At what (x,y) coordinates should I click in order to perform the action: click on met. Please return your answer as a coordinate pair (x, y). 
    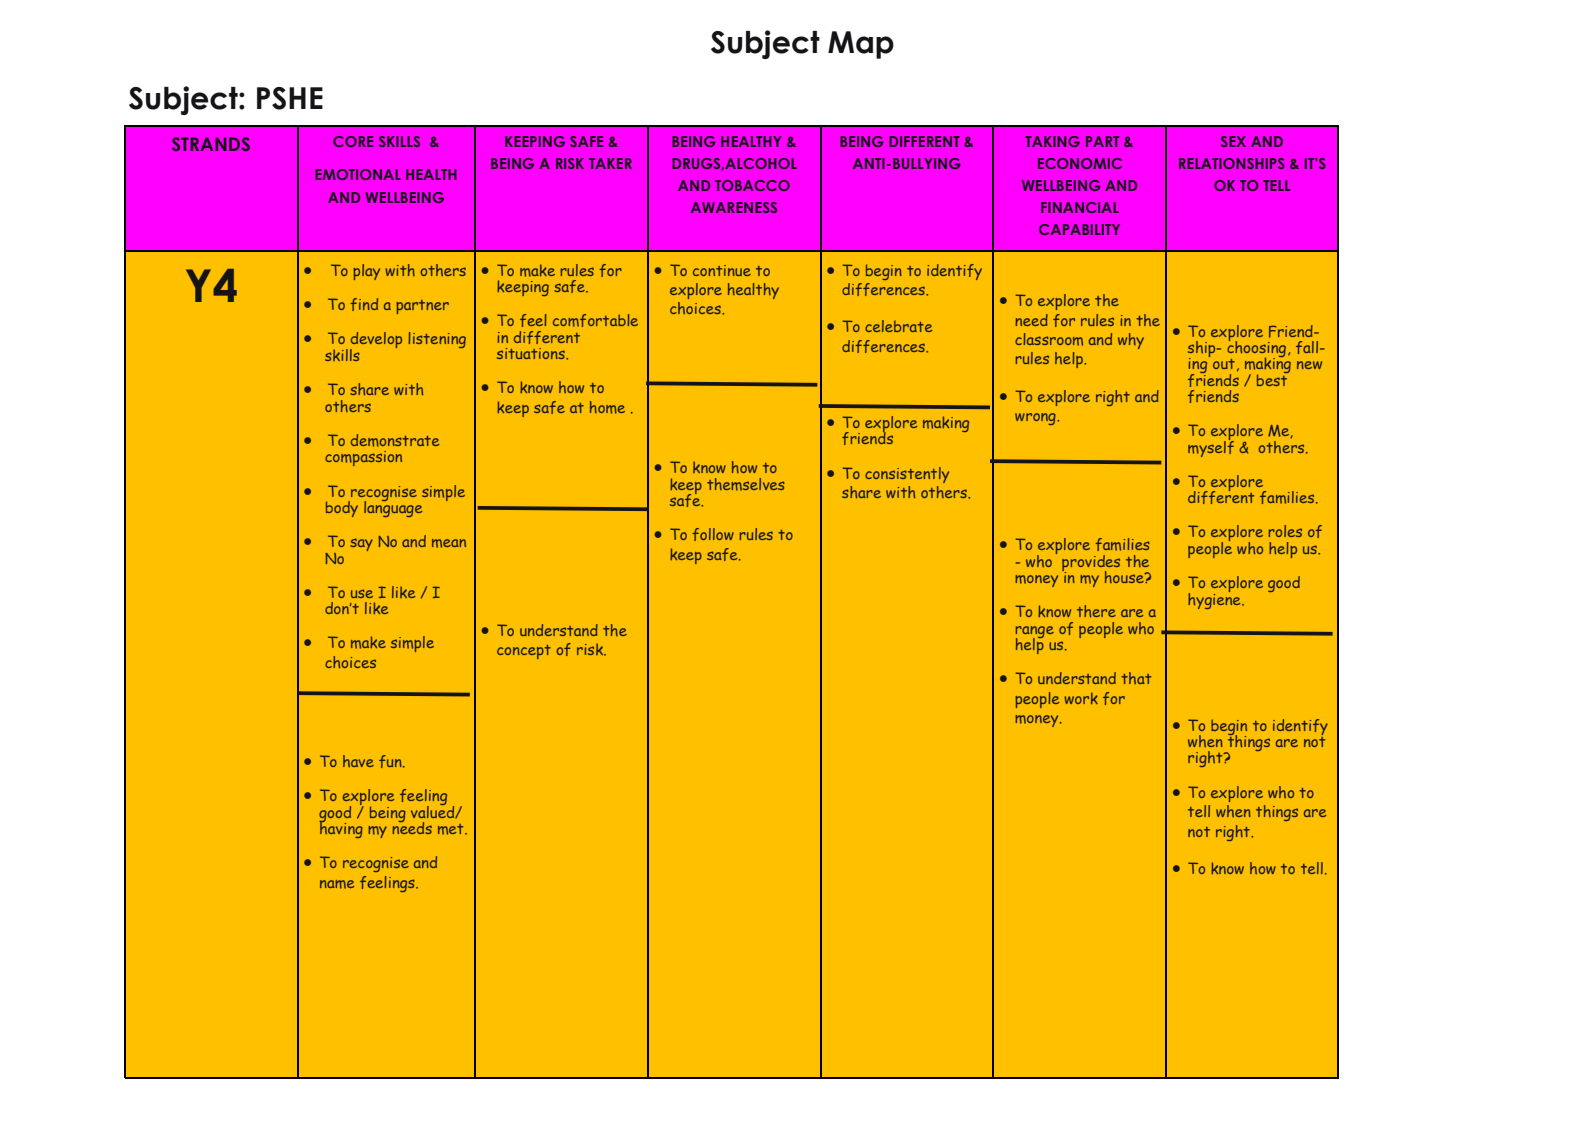
    Looking at the image, I should click on (452, 829).
